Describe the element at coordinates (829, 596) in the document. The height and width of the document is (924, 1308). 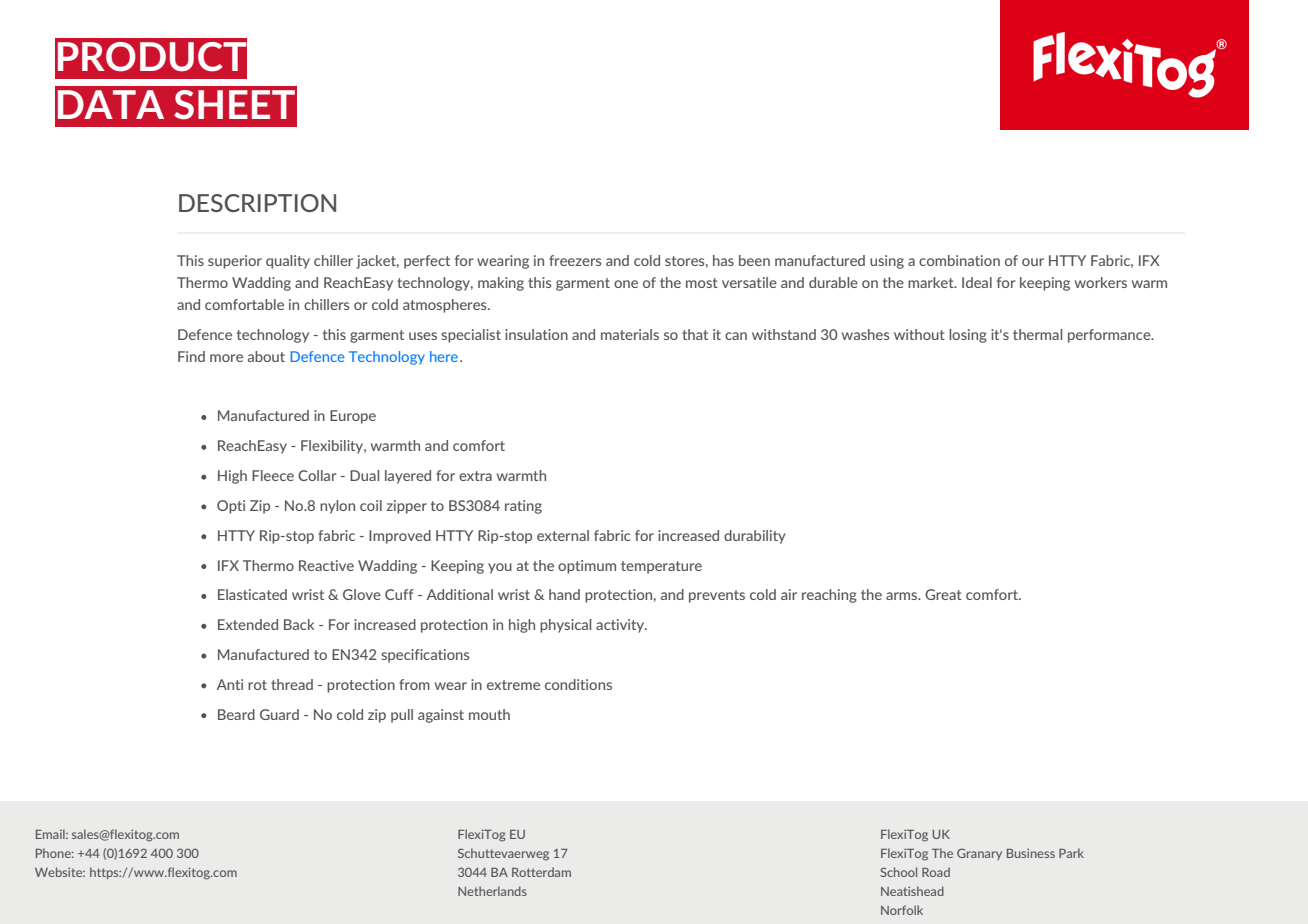
I see `reaching` at that location.
